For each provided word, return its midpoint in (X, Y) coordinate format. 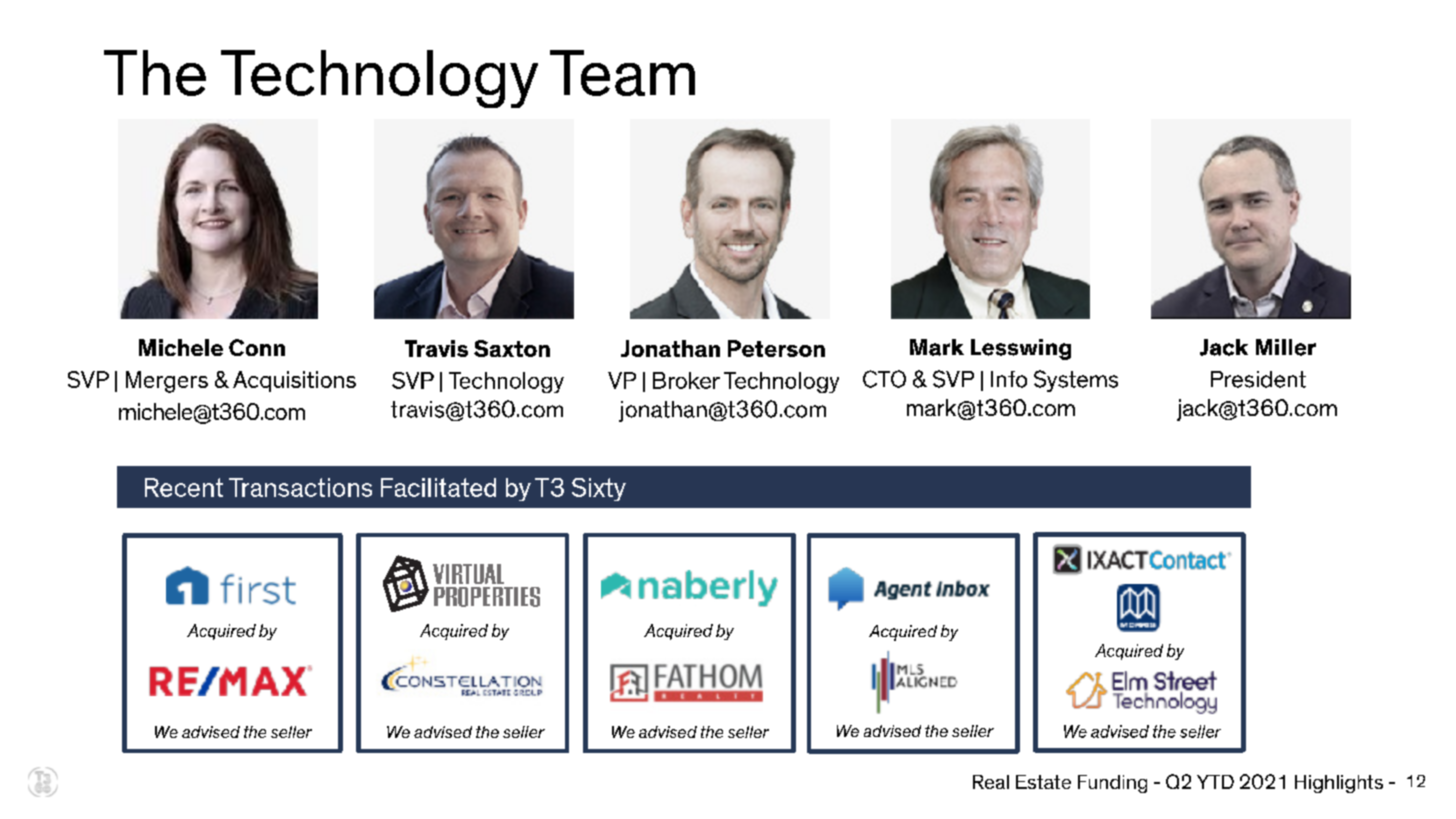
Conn (257, 347)
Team (622, 73)
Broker (686, 380)
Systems (1076, 381)
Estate (1043, 782)
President (1258, 379)
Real (991, 782)
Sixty (599, 489)
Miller (1286, 347)
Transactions (300, 487)
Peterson (776, 348)
